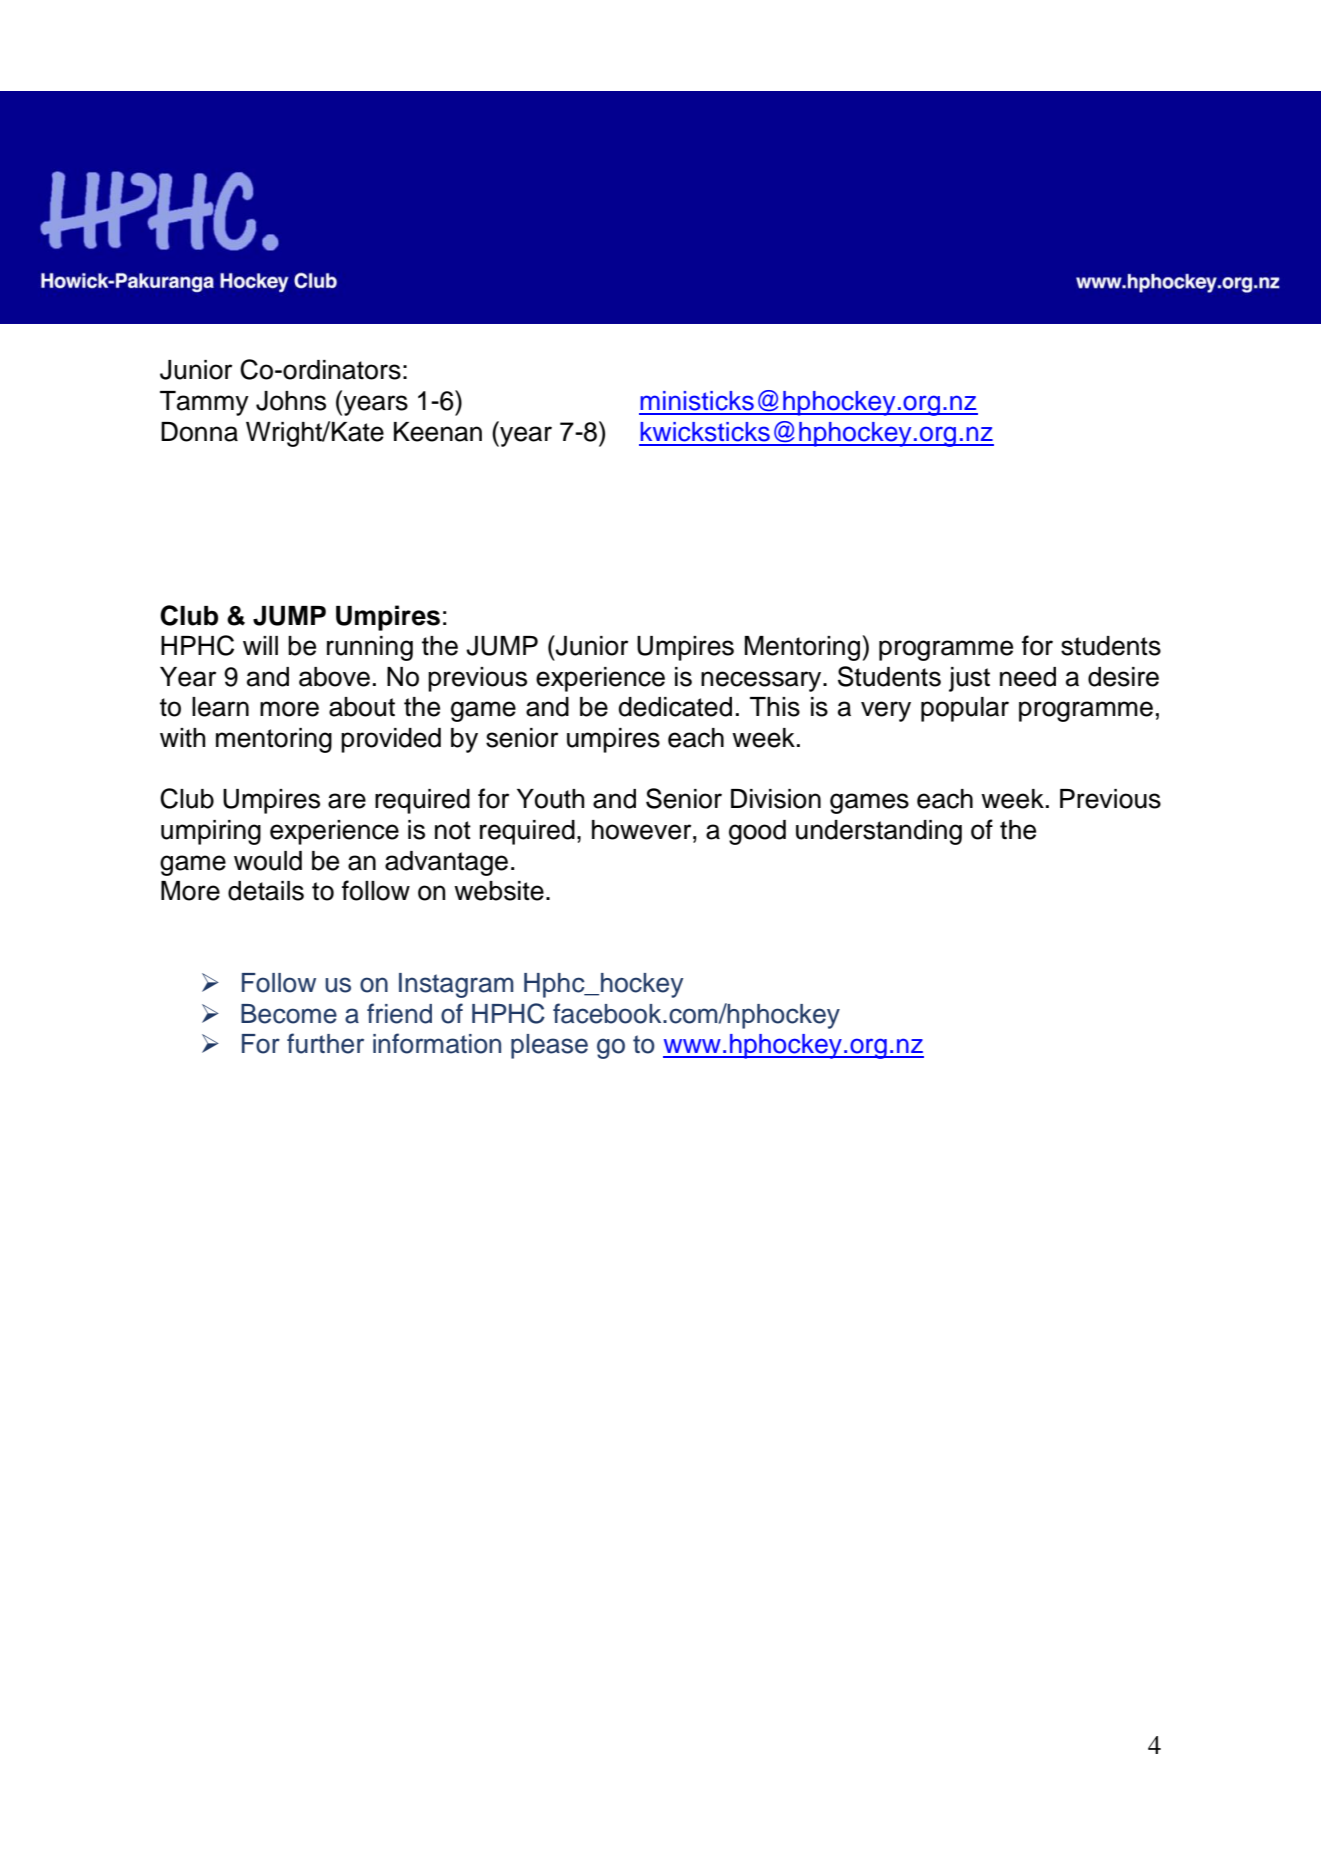 The image size is (1321, 1869). I want to click on Become, so click(289, 1014).
